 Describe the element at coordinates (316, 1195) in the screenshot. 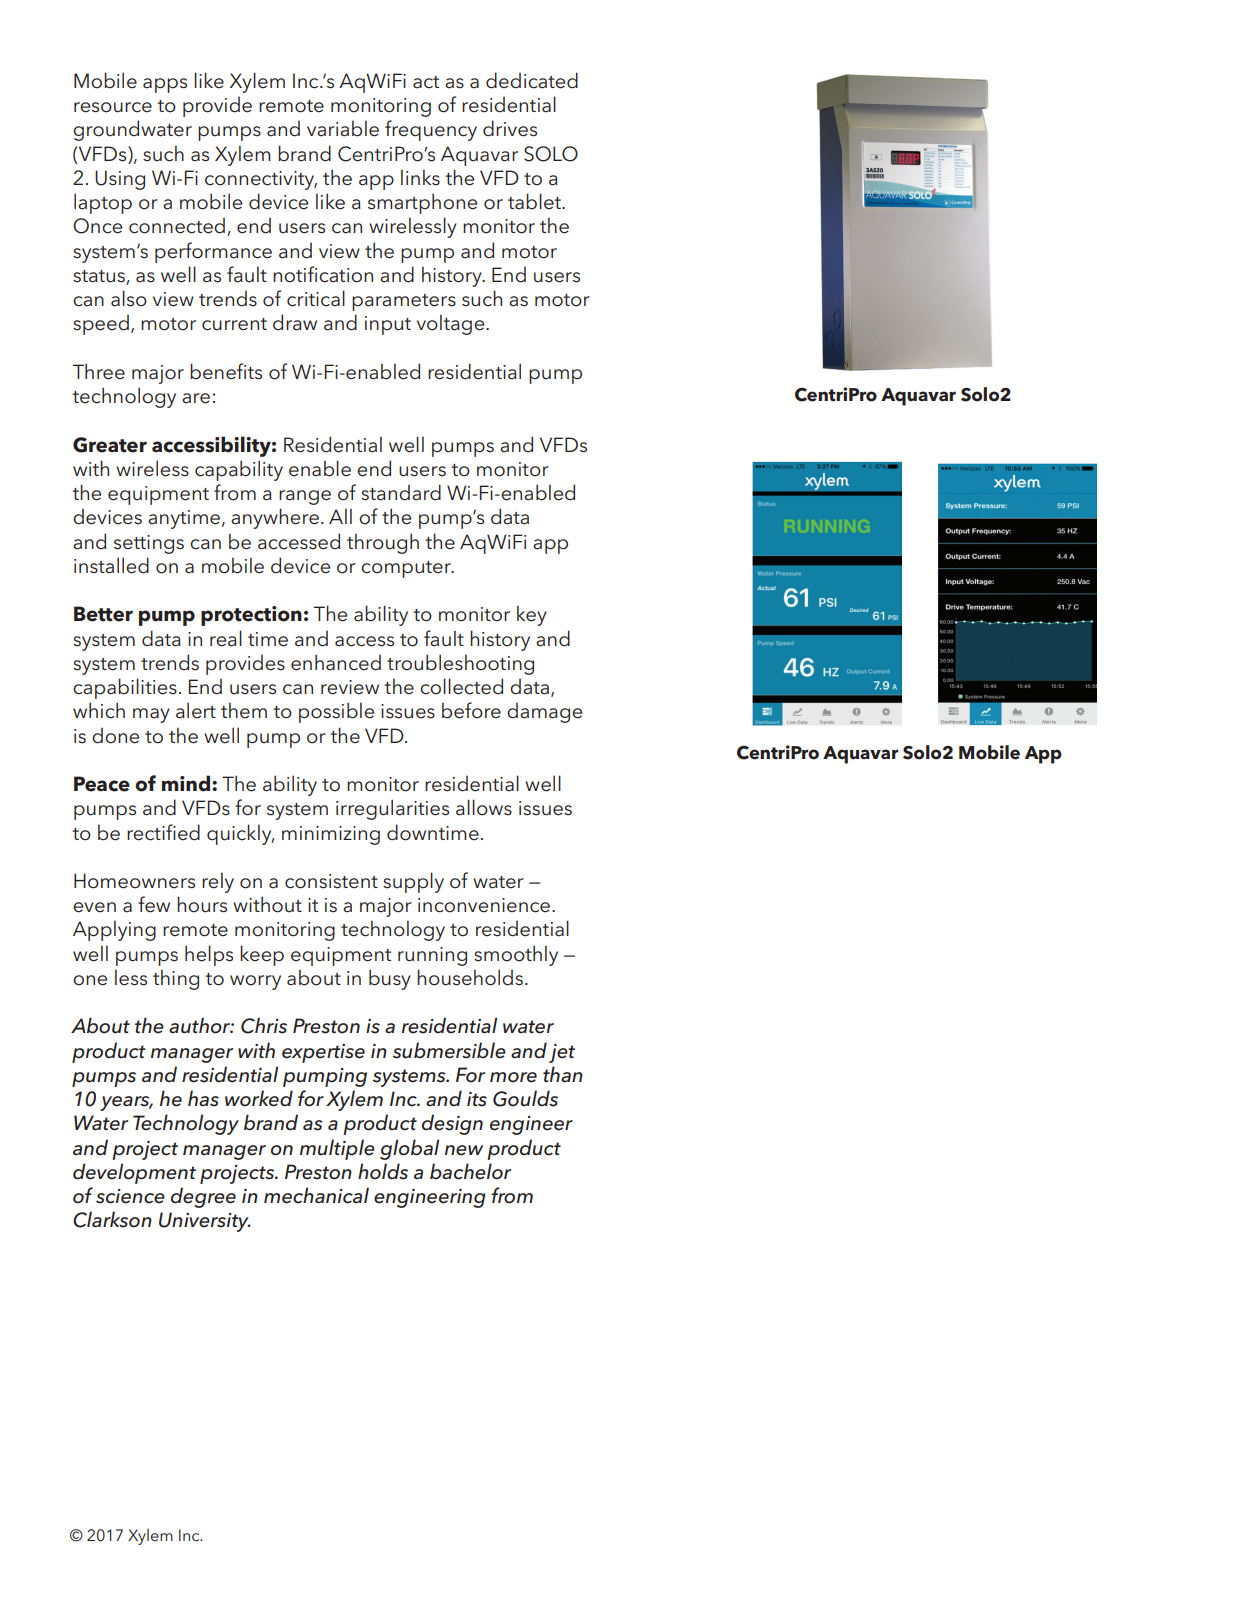

I see `mechanical` at that location.
